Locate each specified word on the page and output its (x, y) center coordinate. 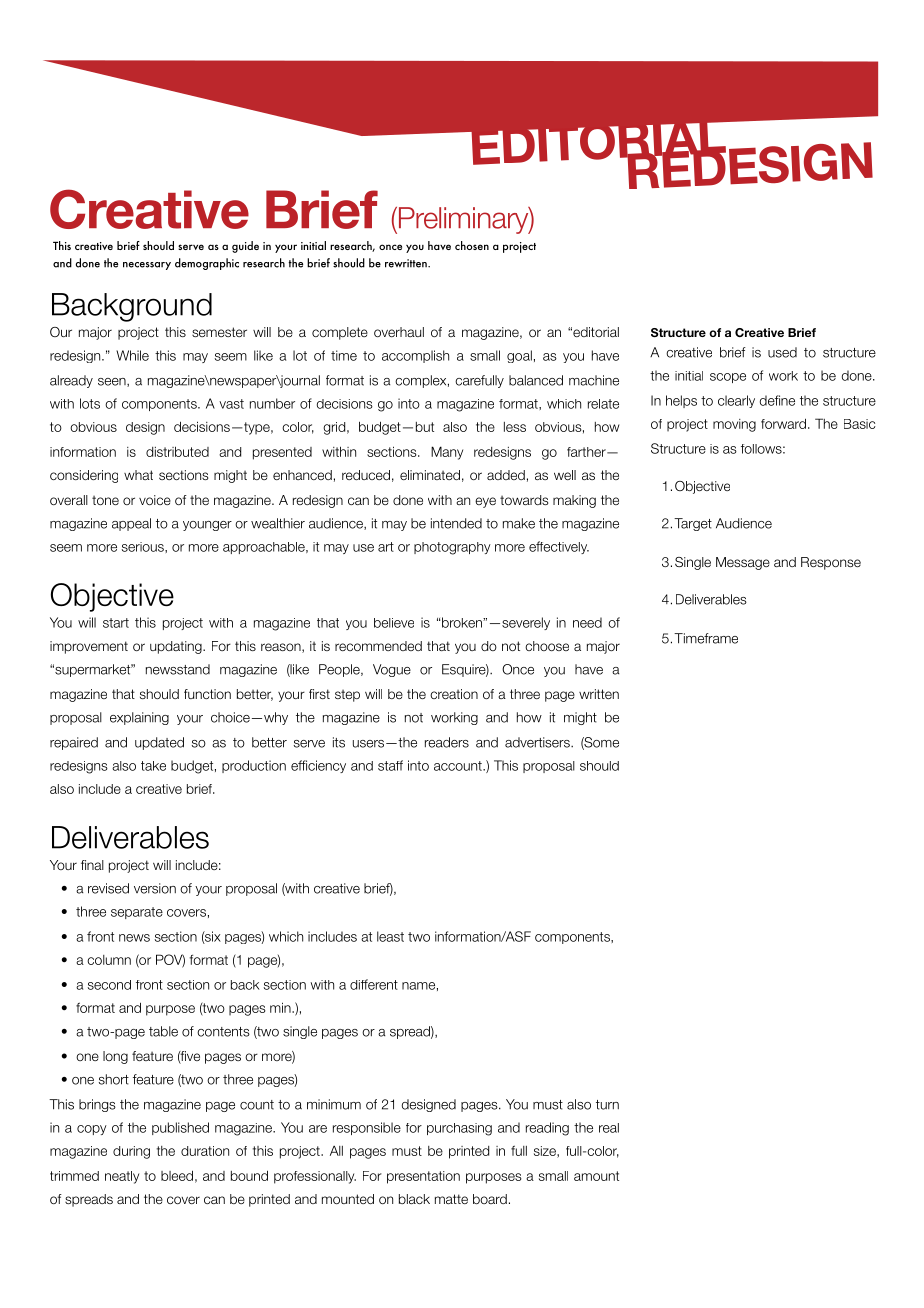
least (390, 936)
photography (452, 548)
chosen (472, 245)
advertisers (538, 742)
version (155, 888)
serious (144, 547)
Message (743, 563)
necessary (147, 266)
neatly (122, 1177)
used (782, 352)
